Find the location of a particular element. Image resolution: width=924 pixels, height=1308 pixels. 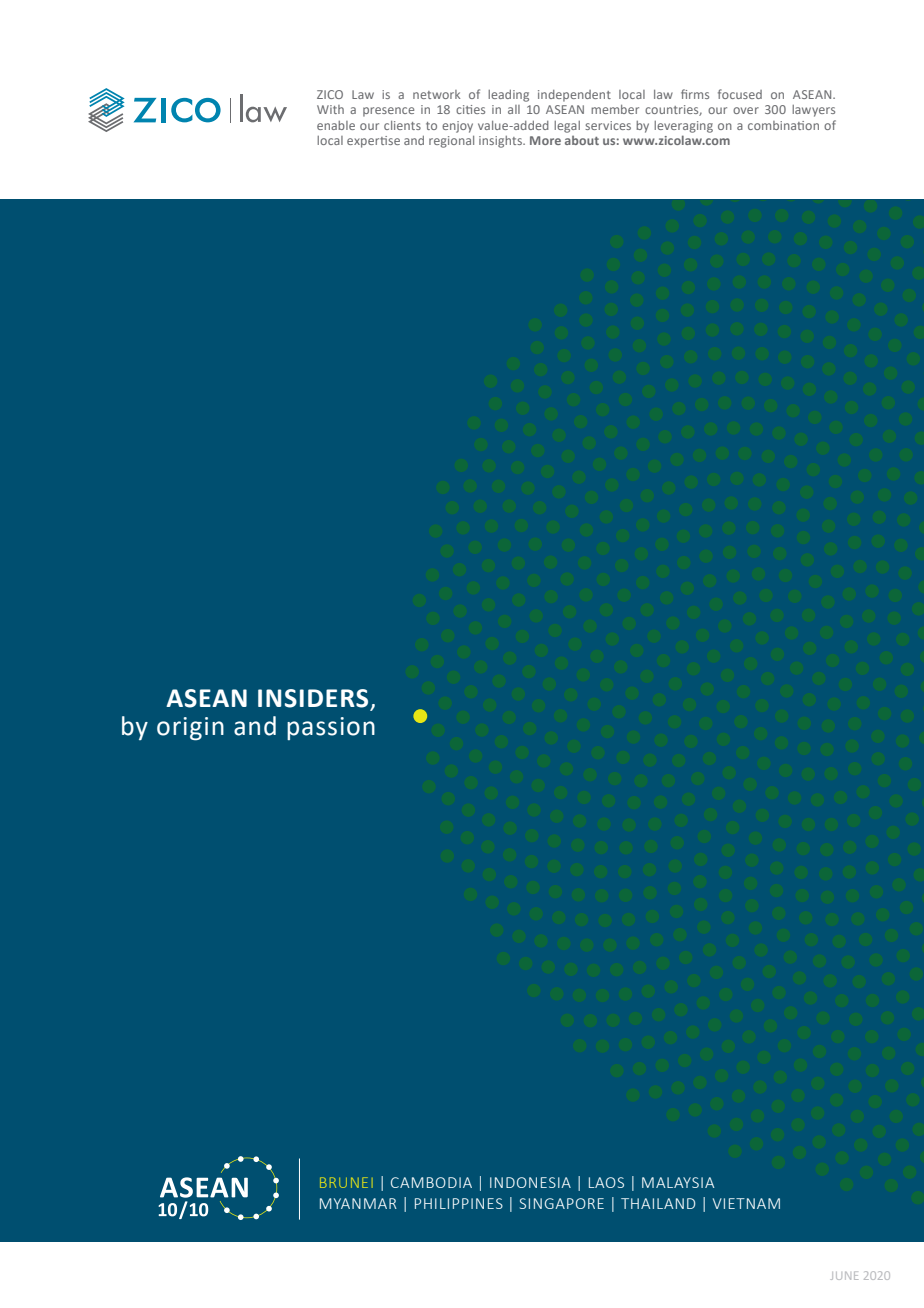

over is located at coordinates (746, 110).
